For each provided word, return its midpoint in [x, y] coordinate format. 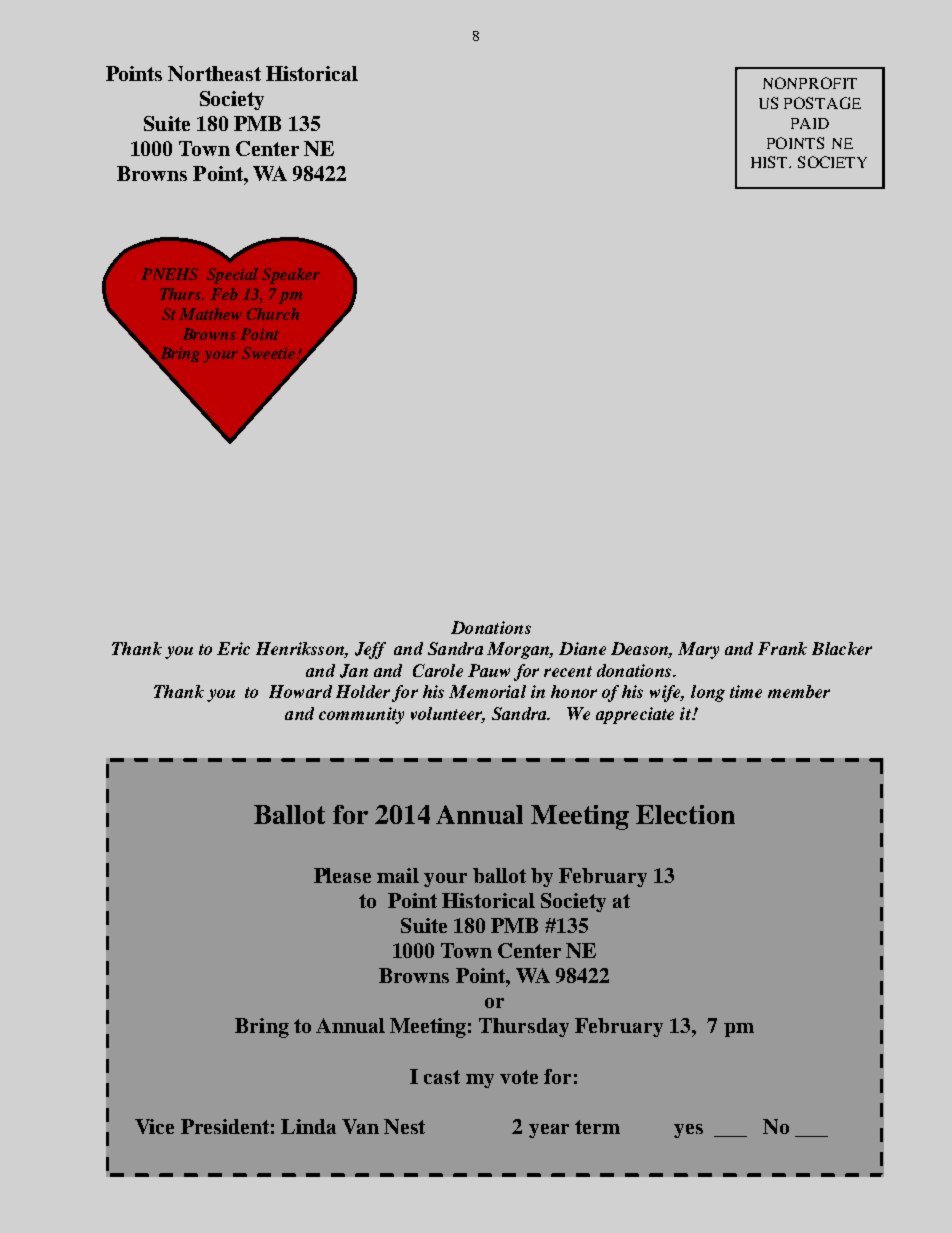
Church [273, 314]
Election [685, 814]
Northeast [214, 73]
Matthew [210, 314]
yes [688, 1131]
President [225, 1126]
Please [342, 875]
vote [519, 1077]
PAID [810, 123]
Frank [782, 648]
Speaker [291, 276]
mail [398, 875]
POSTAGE [822, 103]
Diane [582, 648]
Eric [233, 648]
